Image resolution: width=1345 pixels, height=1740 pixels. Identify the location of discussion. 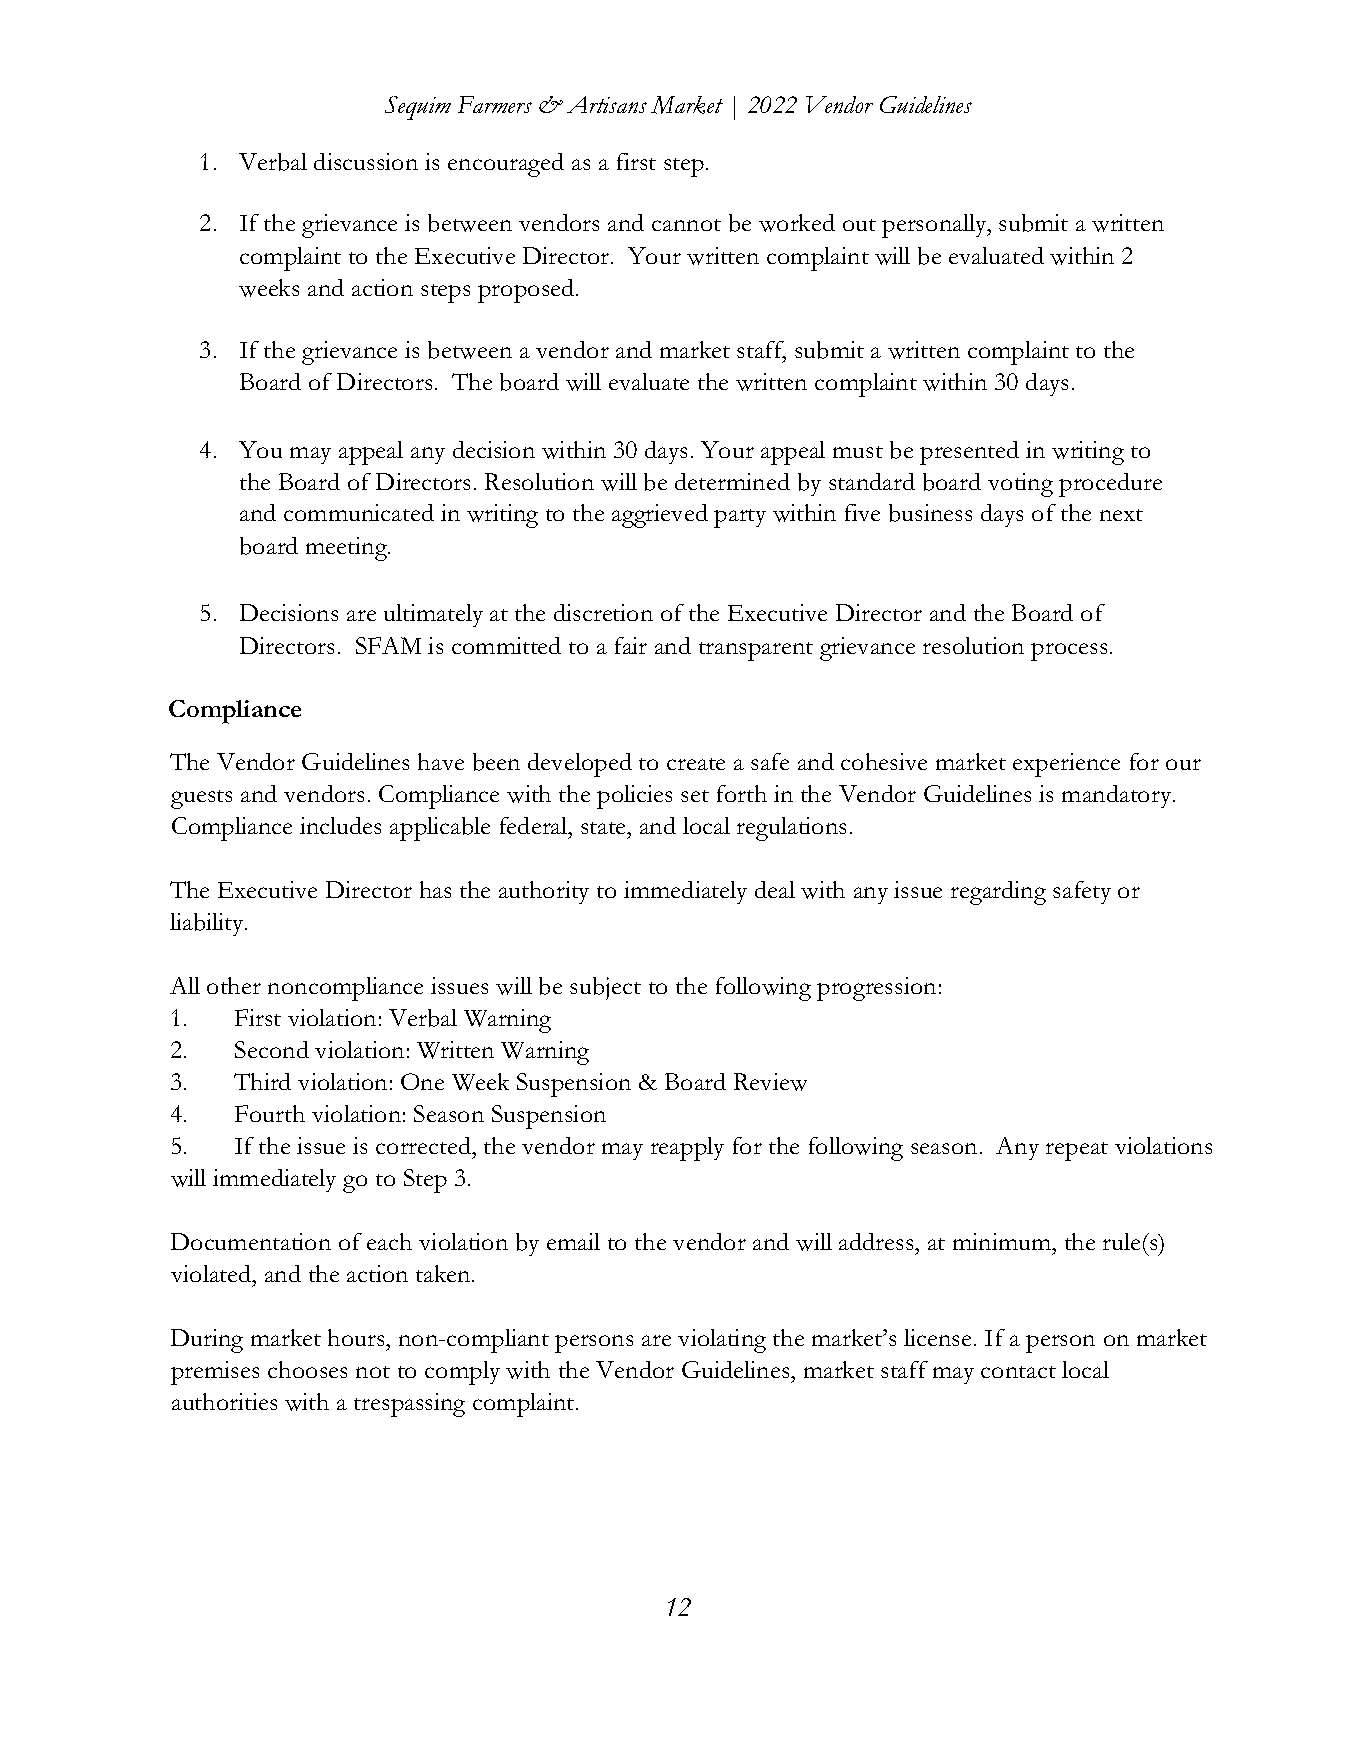
(366, 161).
